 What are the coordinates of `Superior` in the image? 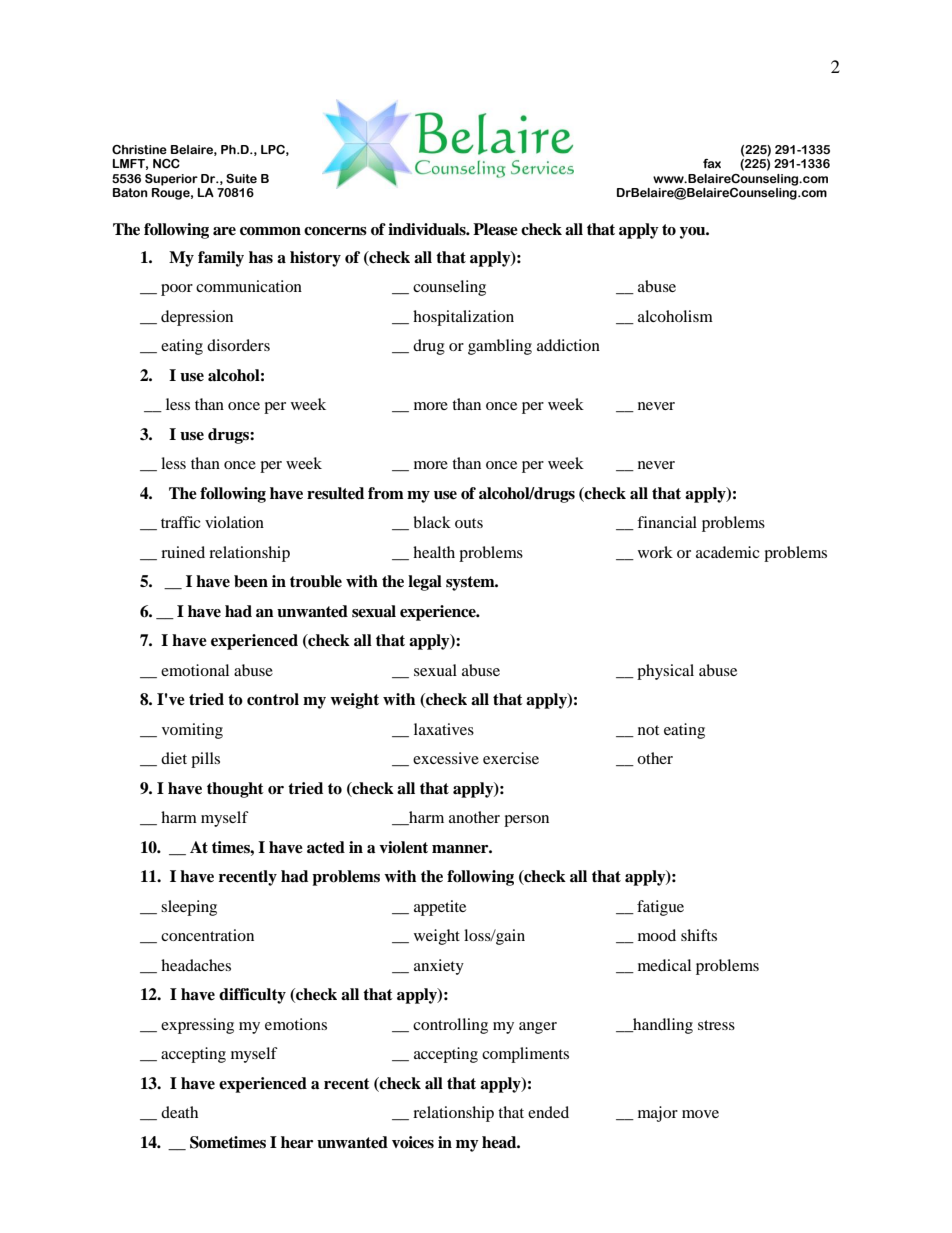 It's located at (171, 180).
